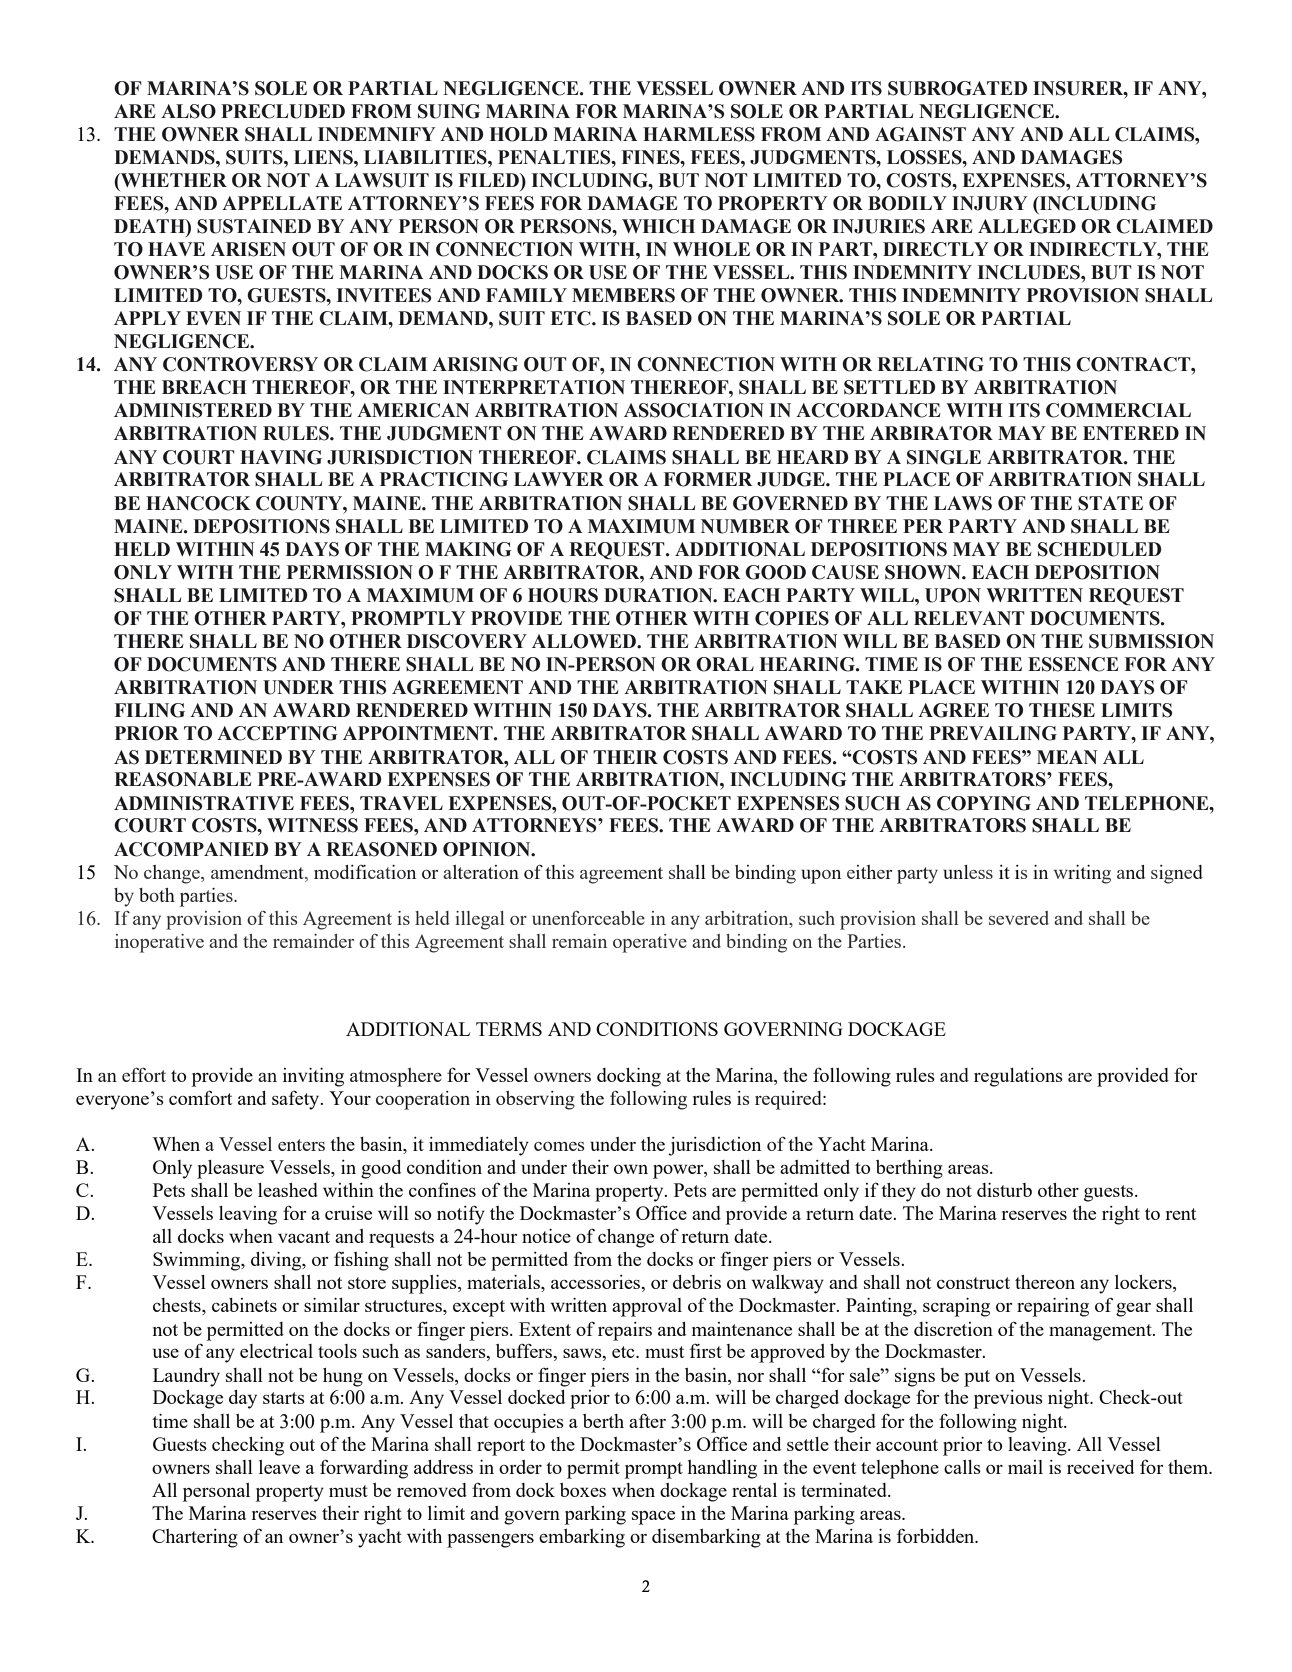 Image resolution: width=1292 pixels, height=1672 pixels. What do you see at coordinates (283, 111) in the screenshot?
I see `PRECLUDED` at bounding box center [283, 111].
